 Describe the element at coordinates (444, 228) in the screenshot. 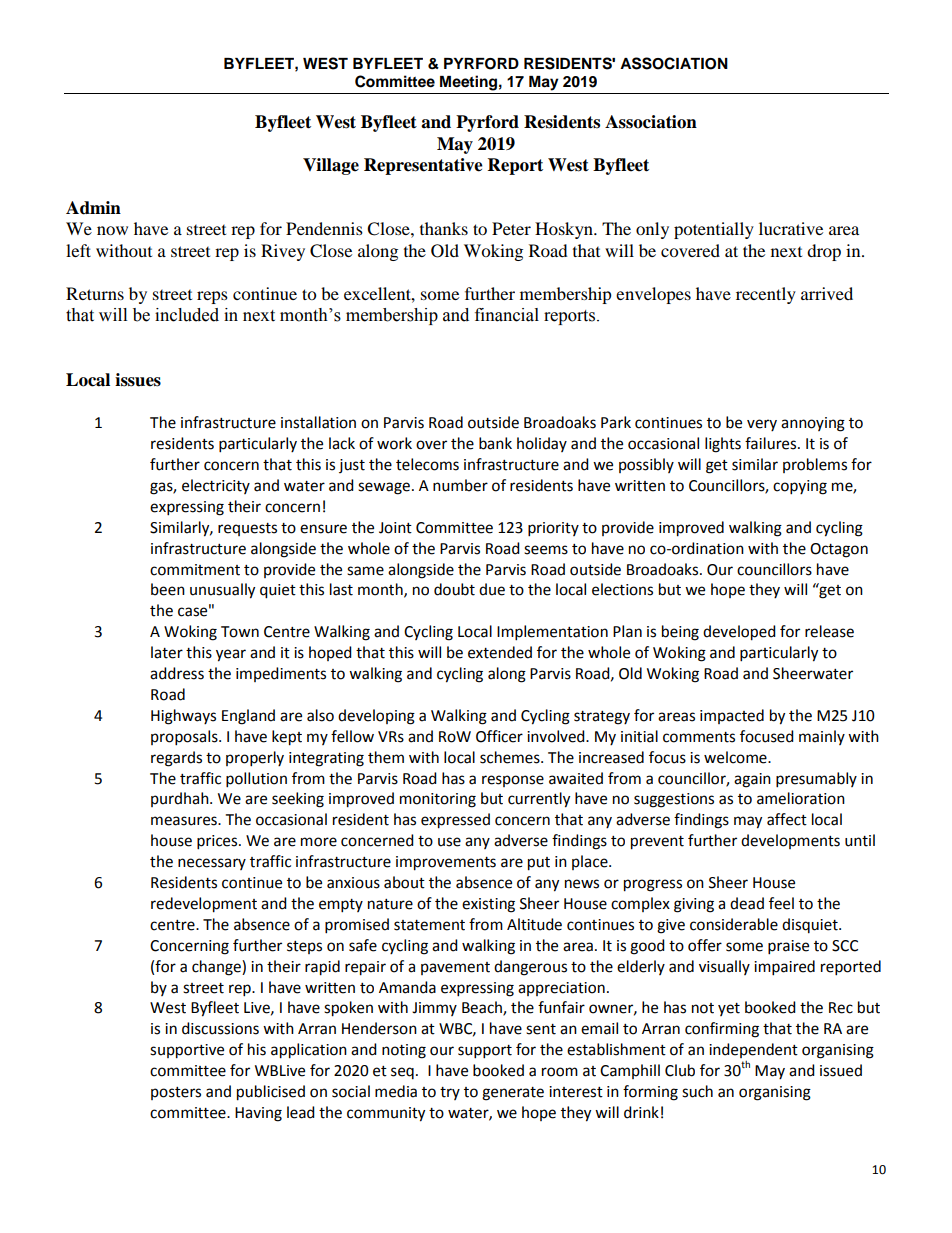

I see `thanks` at that location.
